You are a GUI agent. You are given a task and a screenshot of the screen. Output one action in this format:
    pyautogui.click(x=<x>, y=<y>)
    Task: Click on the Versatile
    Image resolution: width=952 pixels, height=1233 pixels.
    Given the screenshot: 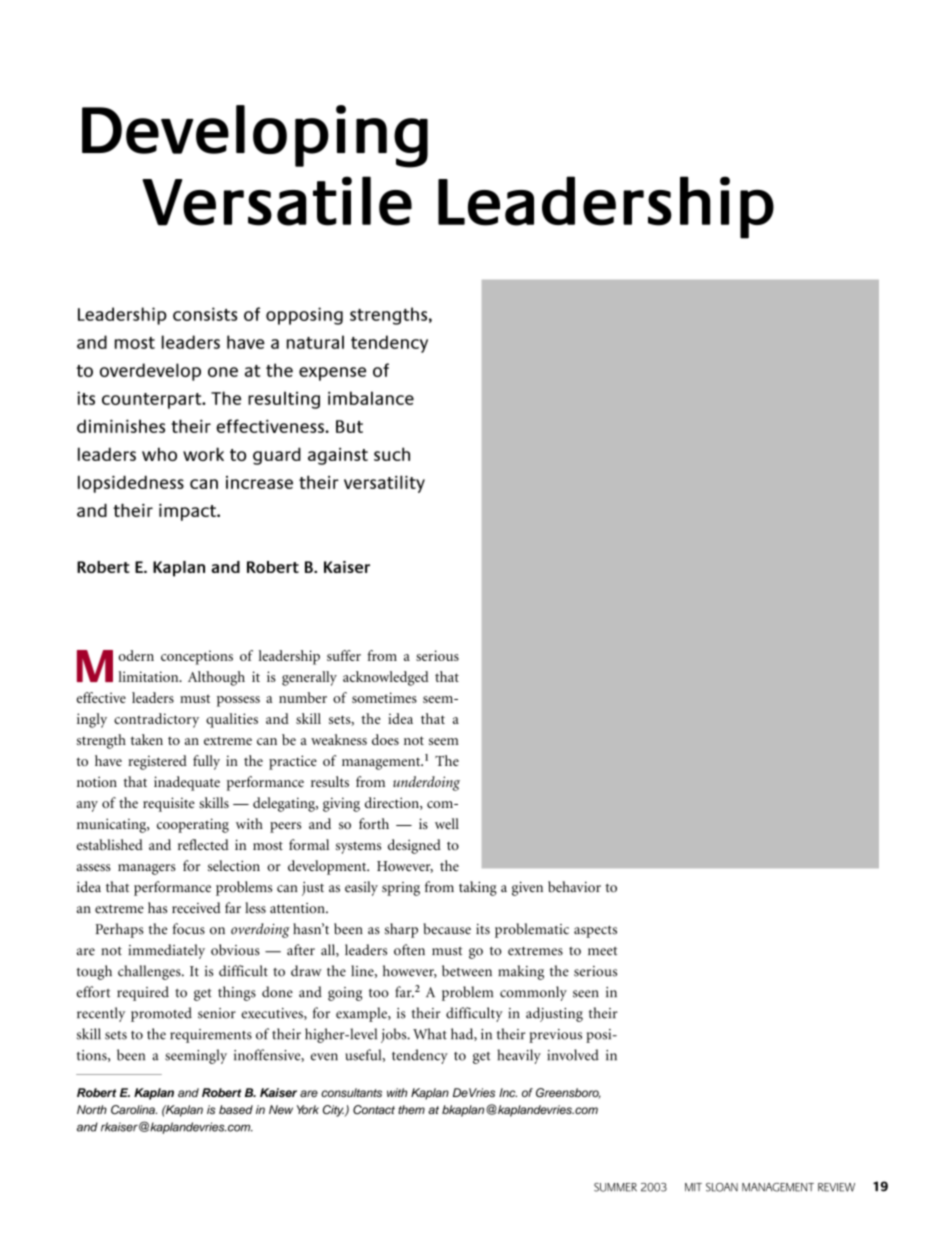 What is the action you would take?
    pyautogui.click(x=277, y=201)
